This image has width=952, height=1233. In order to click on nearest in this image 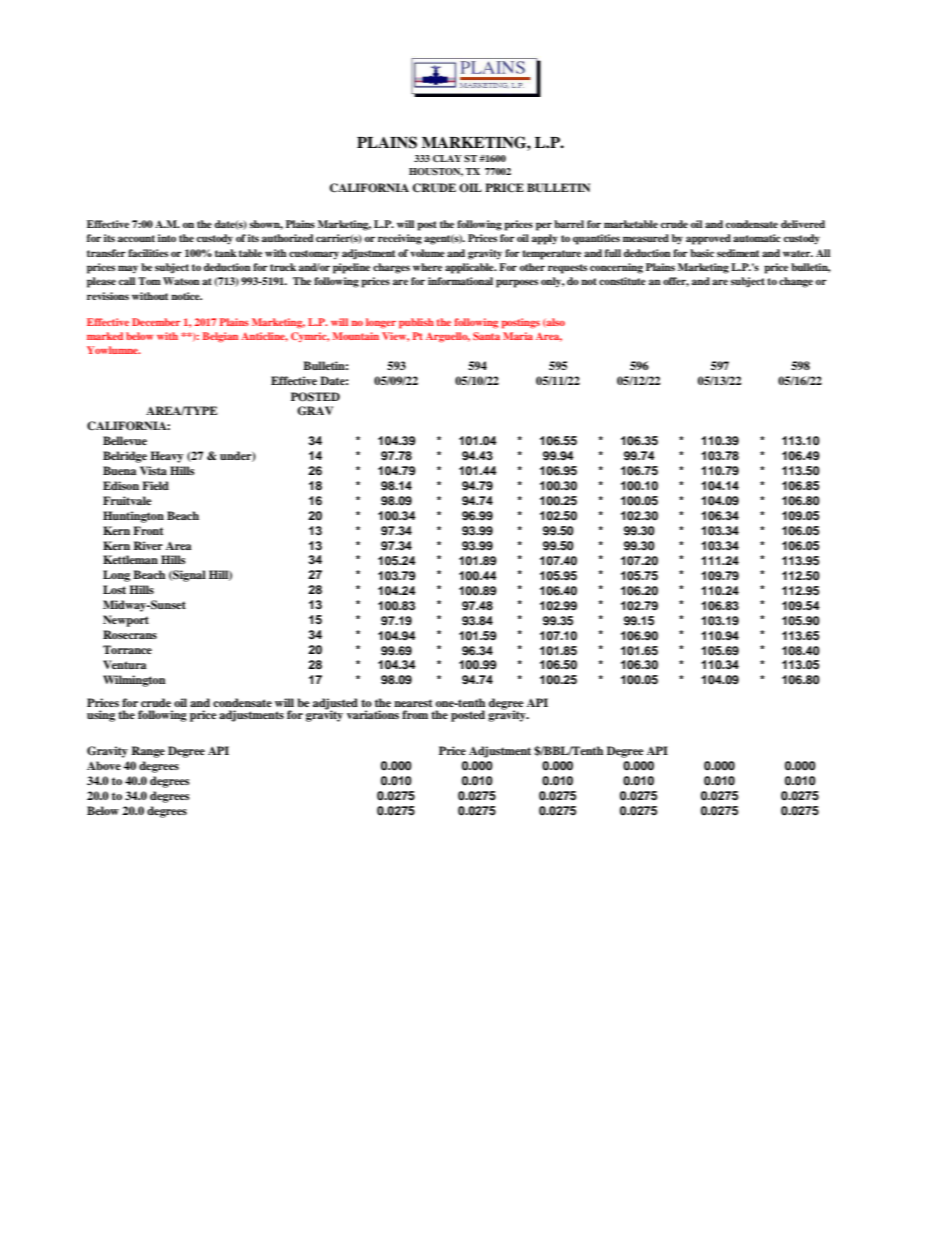, I will do `click(413, 703)`.
